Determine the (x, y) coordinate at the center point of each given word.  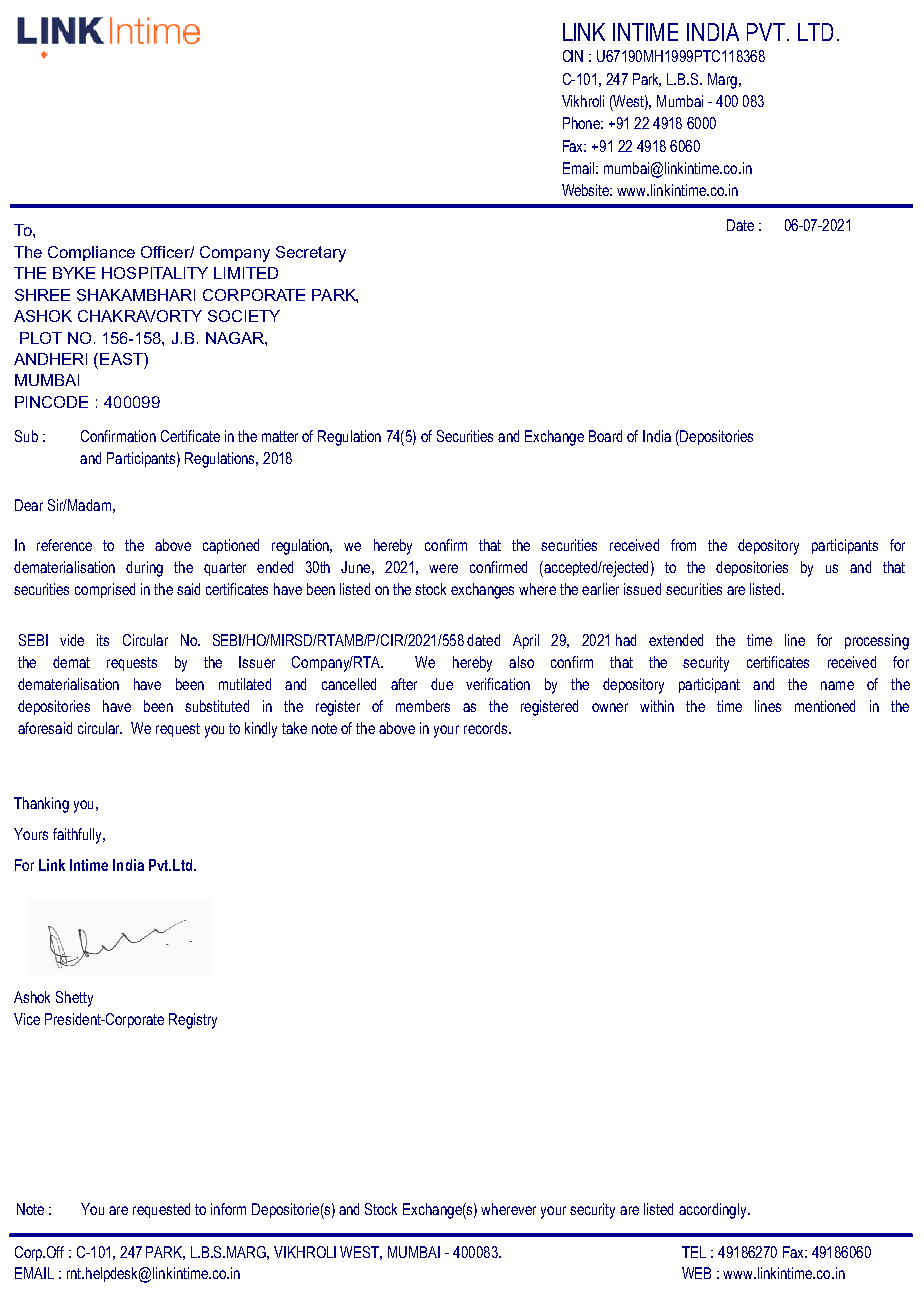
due (442, 684)
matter (280, 436)
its (103, 640)
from (683, 545)
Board (605, 436)
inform (228, 1209)
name (837, 685)
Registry (193, 1021)
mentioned (825, 706)
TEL (694, 1252)
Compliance (91, 253)
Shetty (74, 999)
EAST (122, 359)
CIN (573, 56)
